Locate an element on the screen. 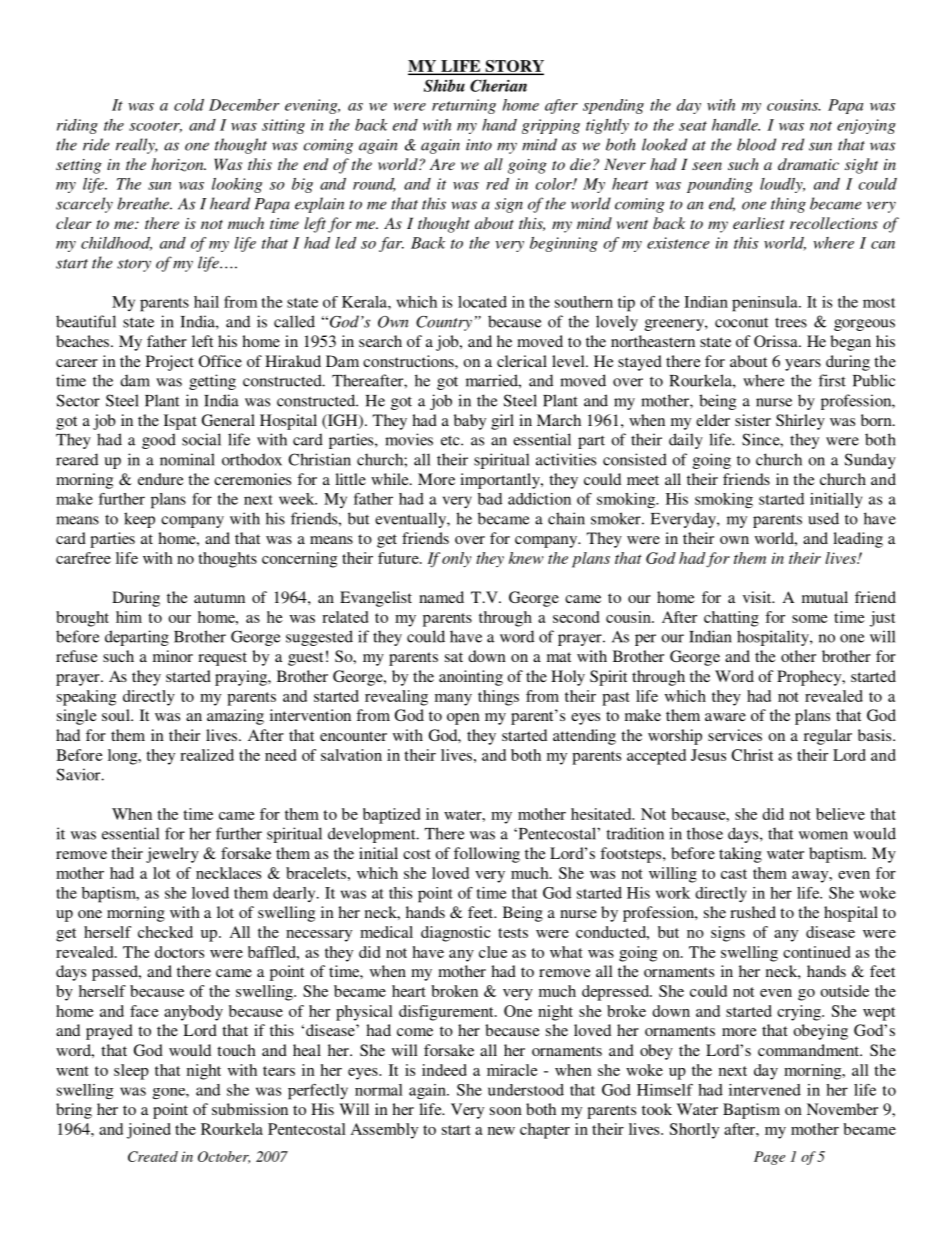  blood is located at coordinates (756, 144).
